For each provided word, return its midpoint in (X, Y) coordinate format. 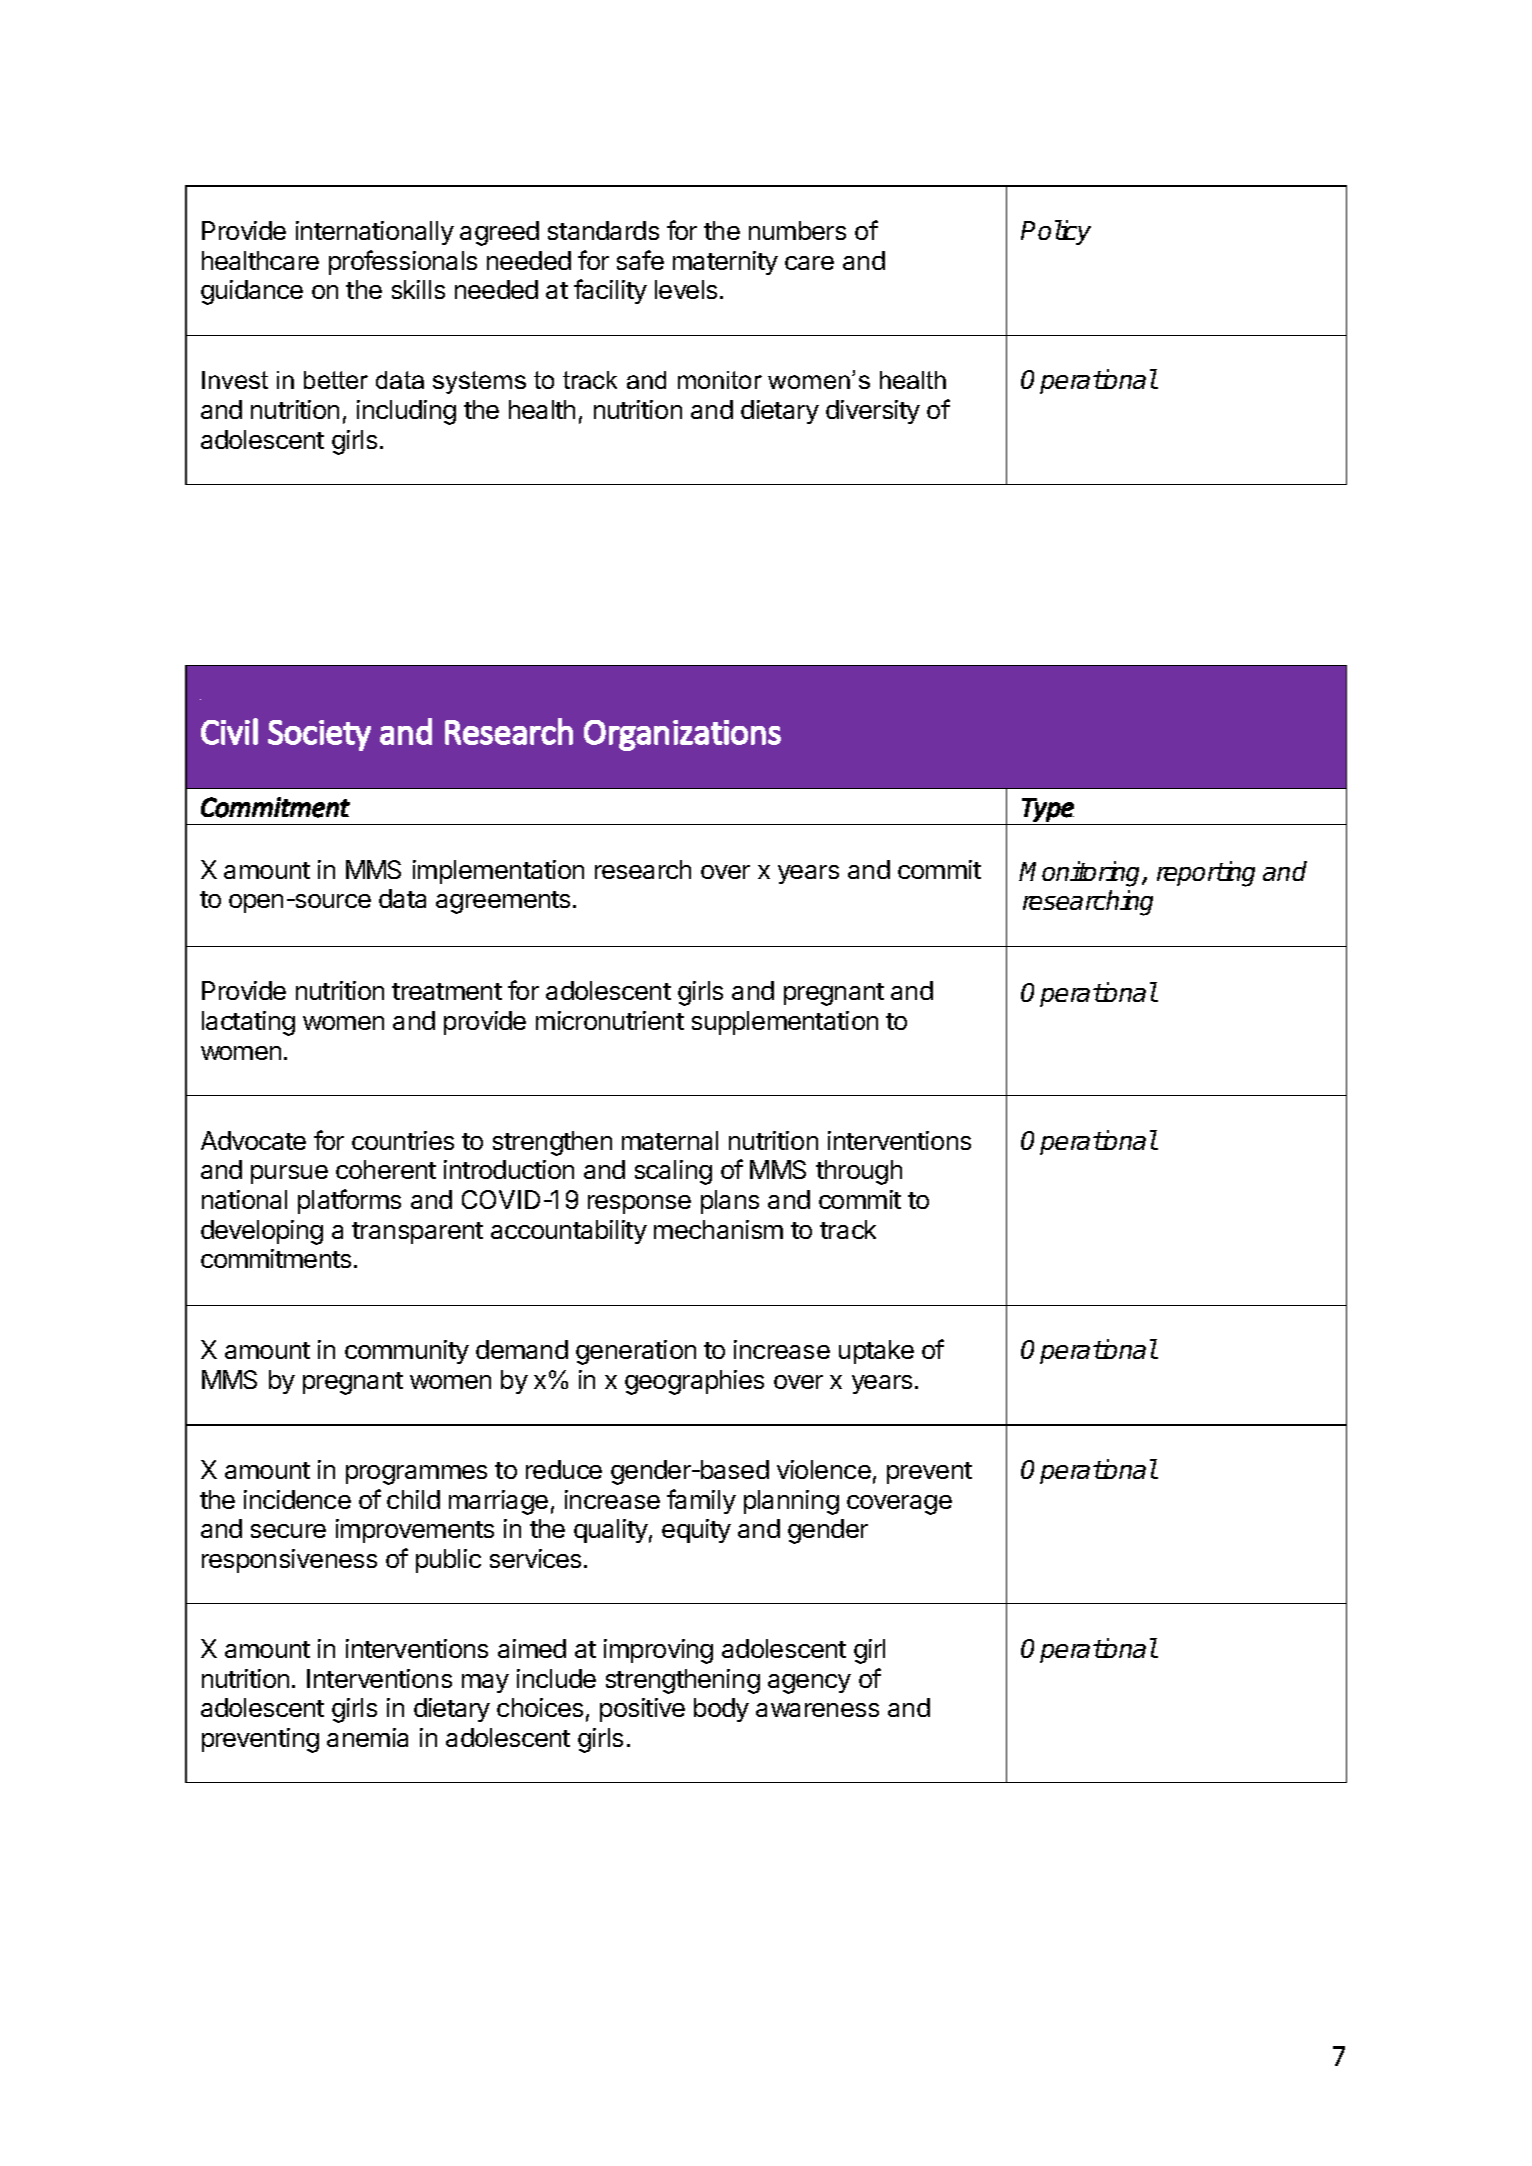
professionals (403, 262)
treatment (447, 991)
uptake (876, 1352)
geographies (694, 1382)
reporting (1206, 874)
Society (319, 735)
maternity (725, 263)
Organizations (682, 735)
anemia (367, 1737)
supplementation (785, 1023)
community (407, 1352)
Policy (1056, 232)
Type (1048, 810)
